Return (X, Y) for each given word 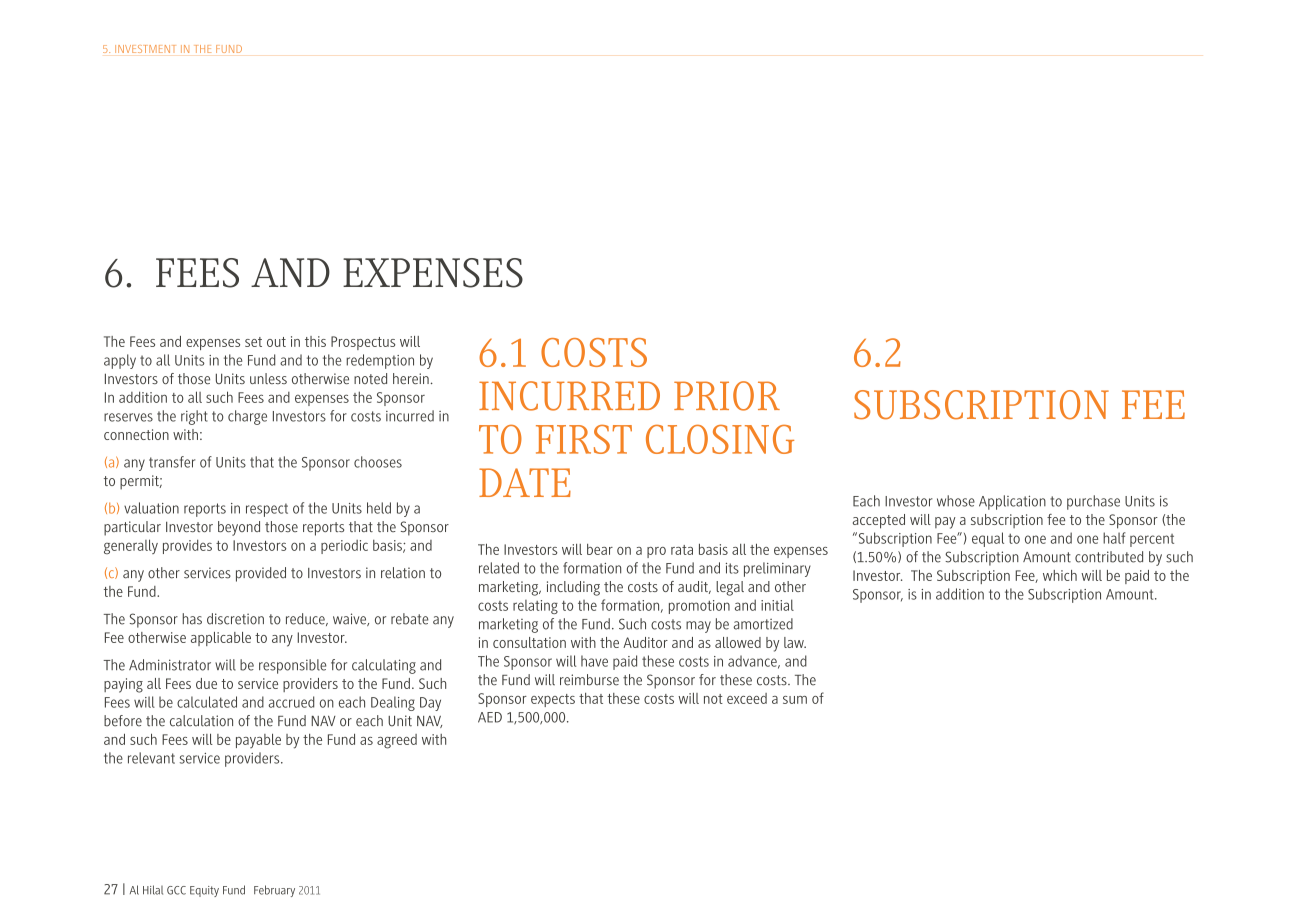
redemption (380, 361)
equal (988, 539)
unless (268, 378)
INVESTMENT (145, 49)
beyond (239, 528)
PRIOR (727, 396)
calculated (207, 702)
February (274, 891)
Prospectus (363, 343)
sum (795, 700)
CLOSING (720, 439)
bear (600, 549)
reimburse (589, 680)
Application (1012, 502)
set (253, 342)
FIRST (584, 439)
